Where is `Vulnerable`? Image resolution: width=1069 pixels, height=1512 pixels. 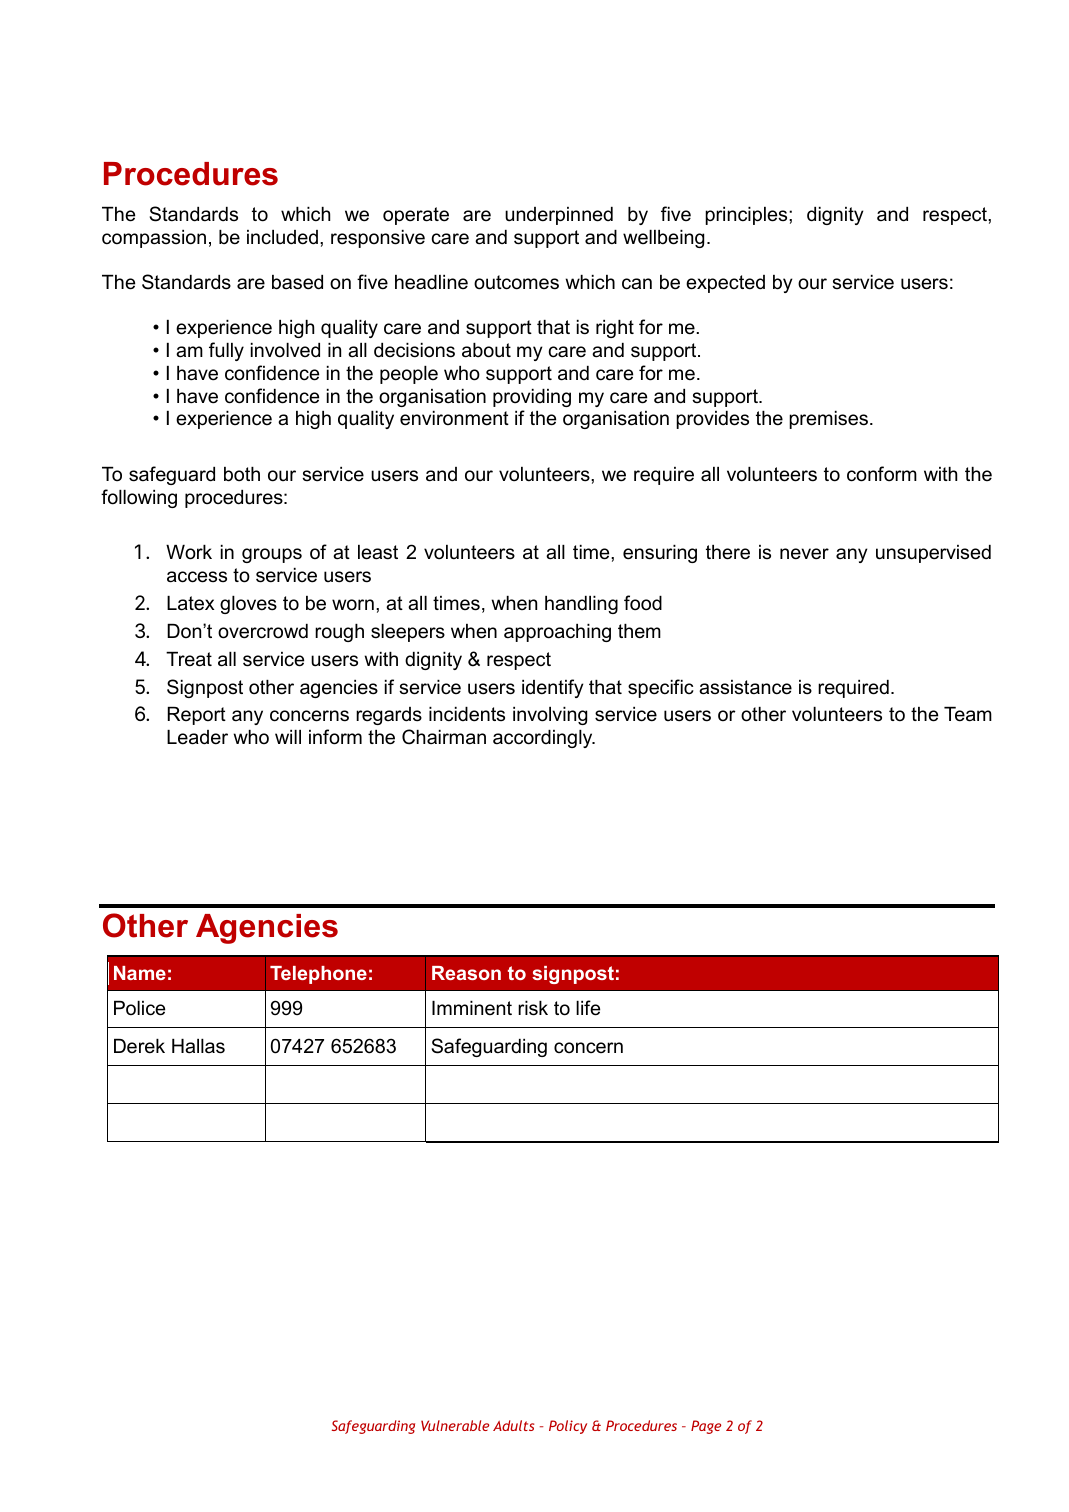 Vulnerable is located at coordinates (455, 1425).
